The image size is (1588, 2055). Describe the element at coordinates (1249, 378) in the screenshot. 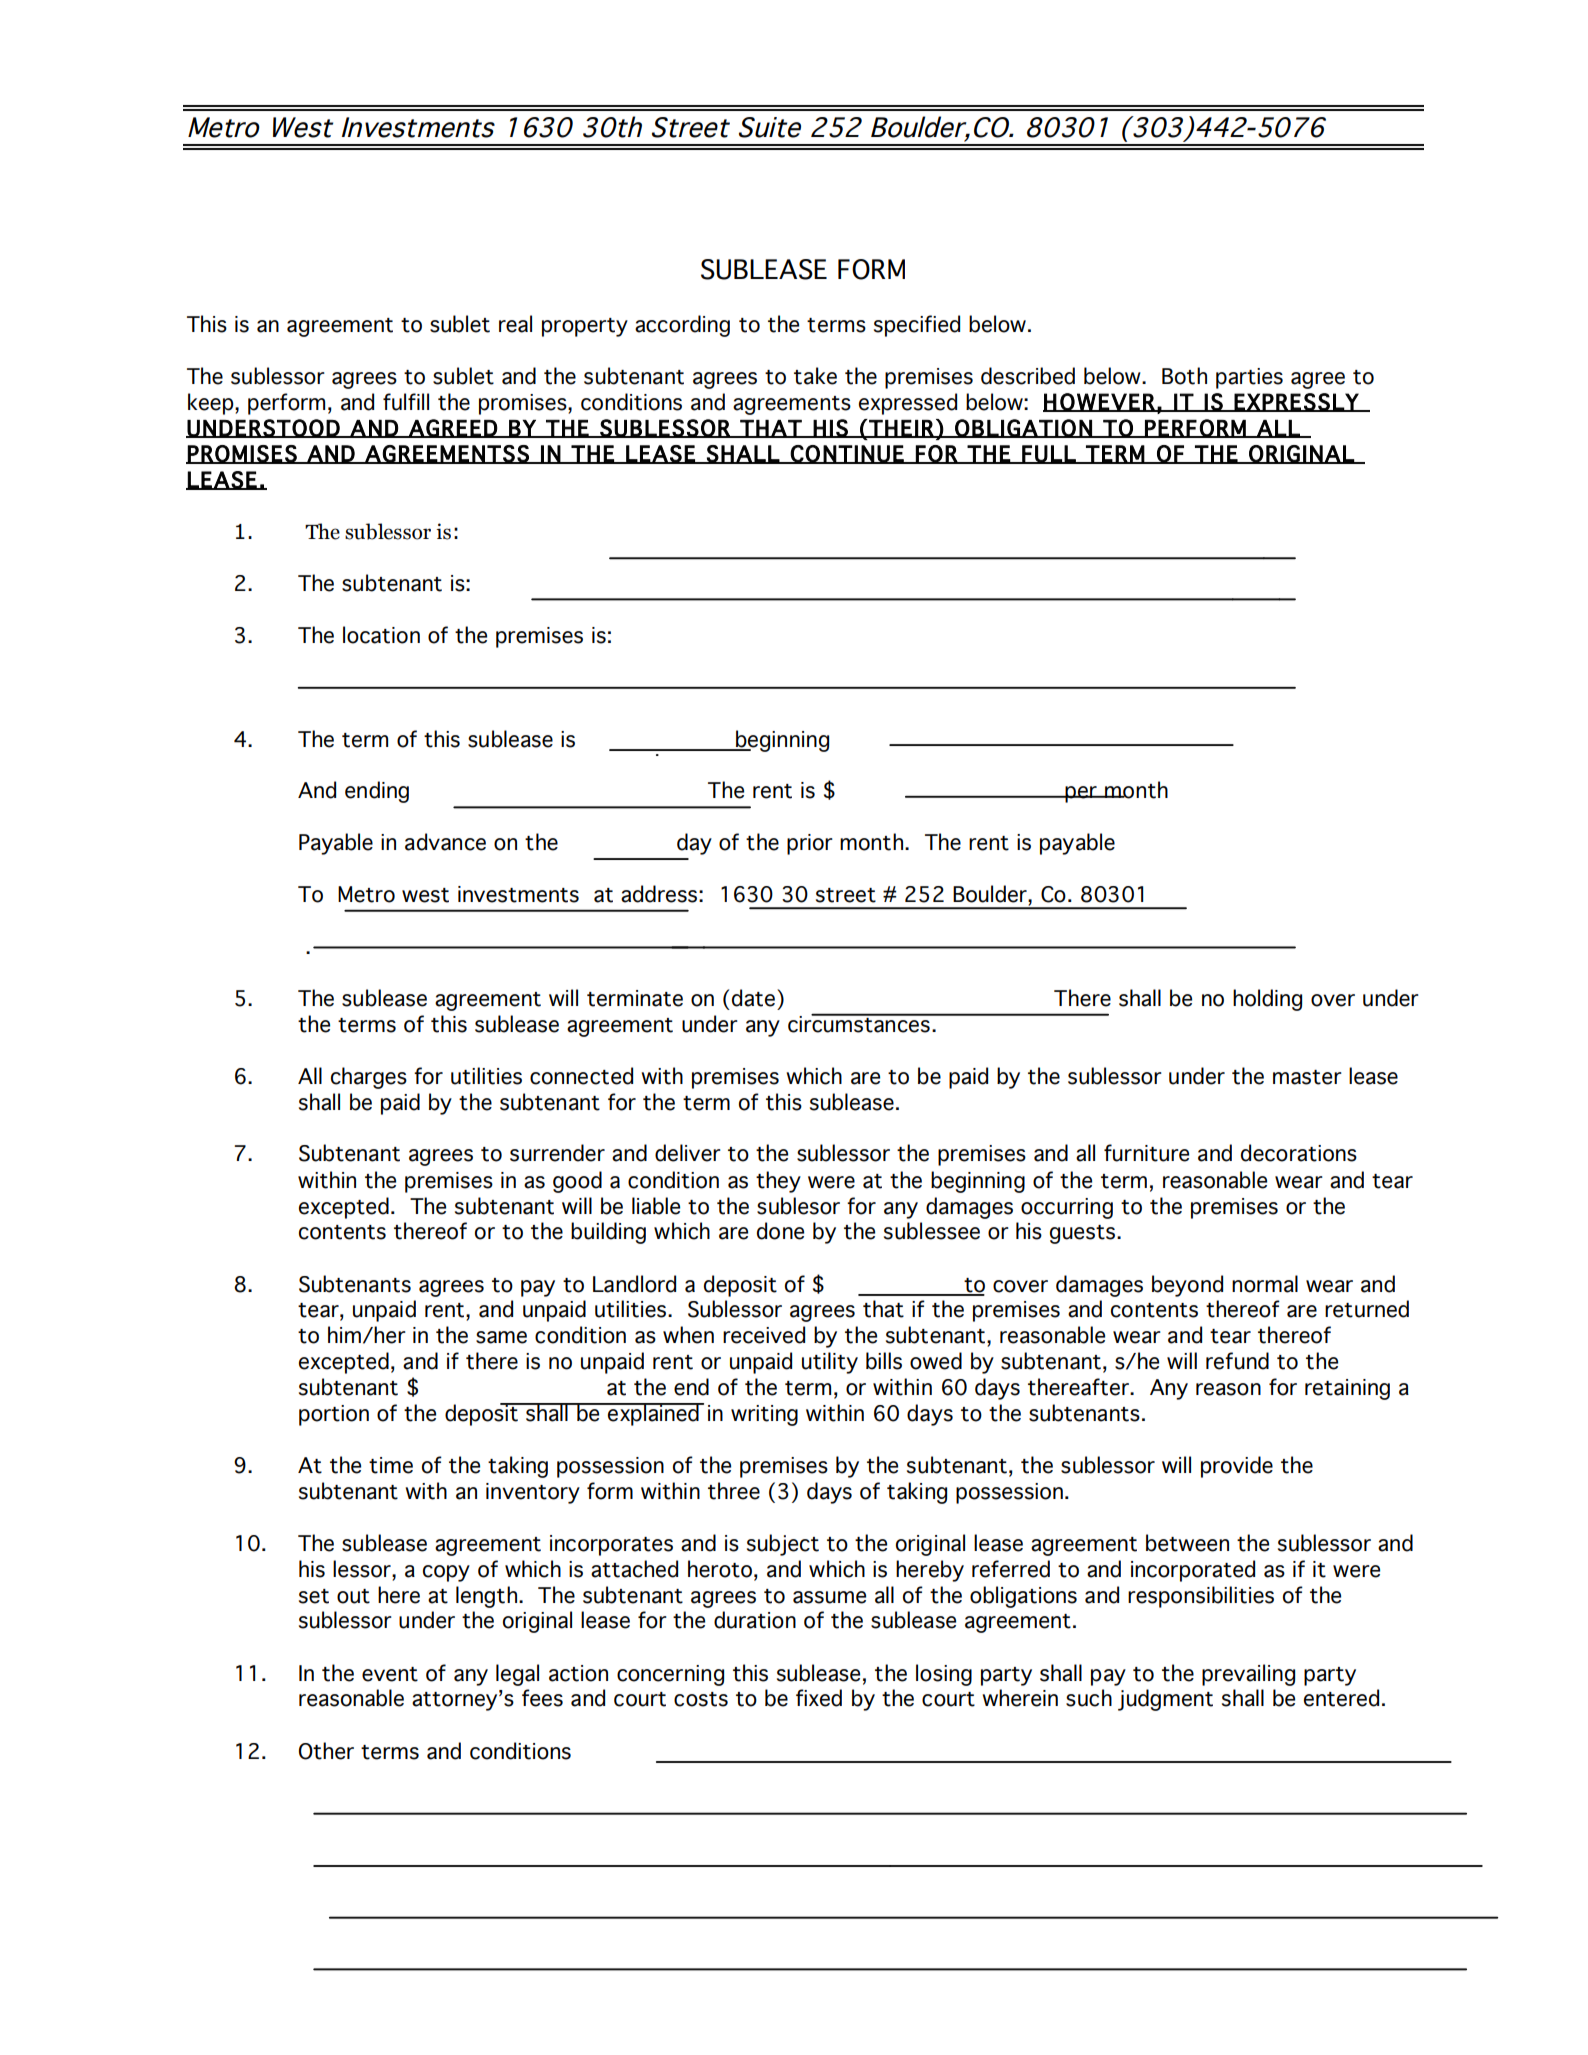

I see `parties` at that location.
